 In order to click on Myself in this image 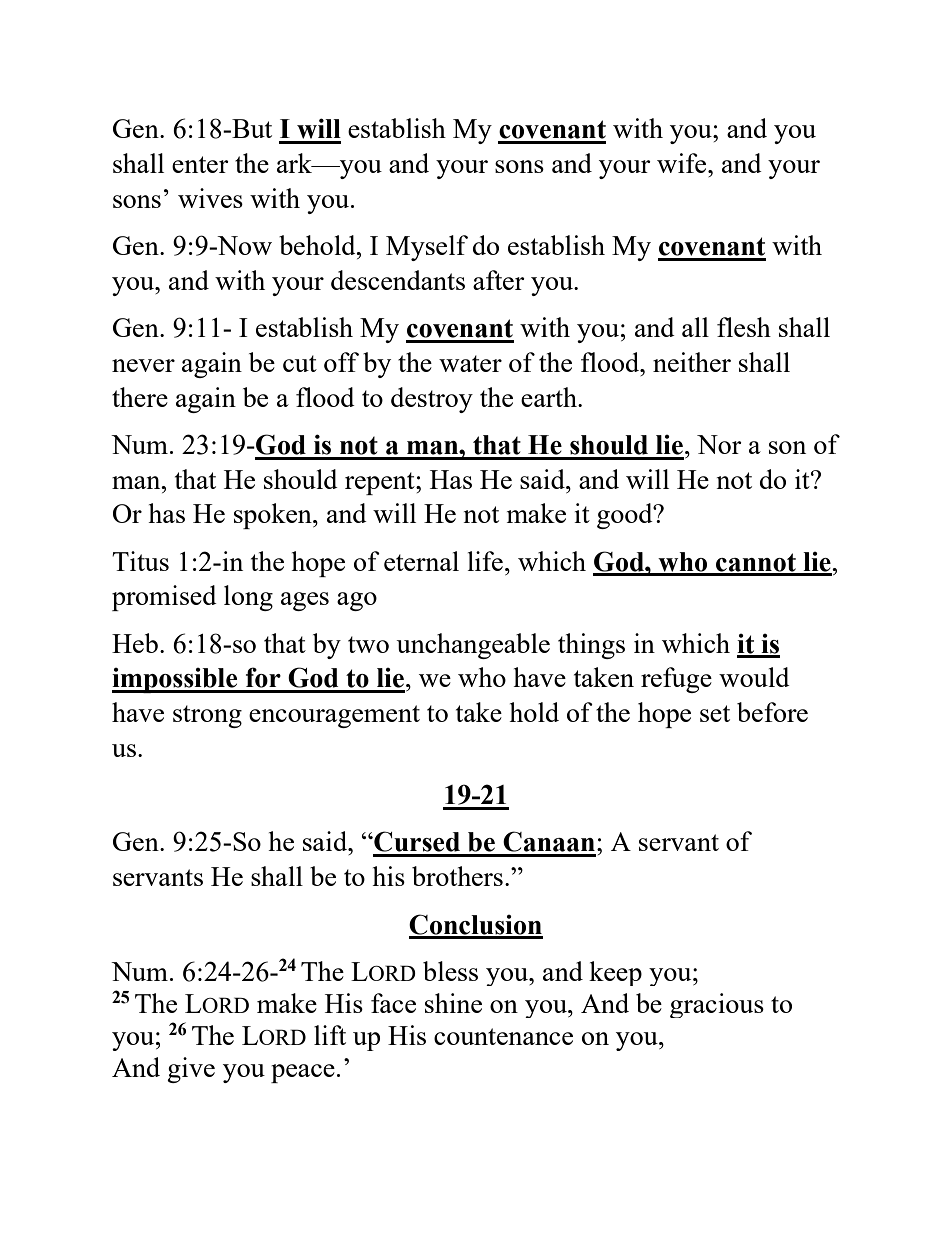, I will do `click(427, 248)`.
